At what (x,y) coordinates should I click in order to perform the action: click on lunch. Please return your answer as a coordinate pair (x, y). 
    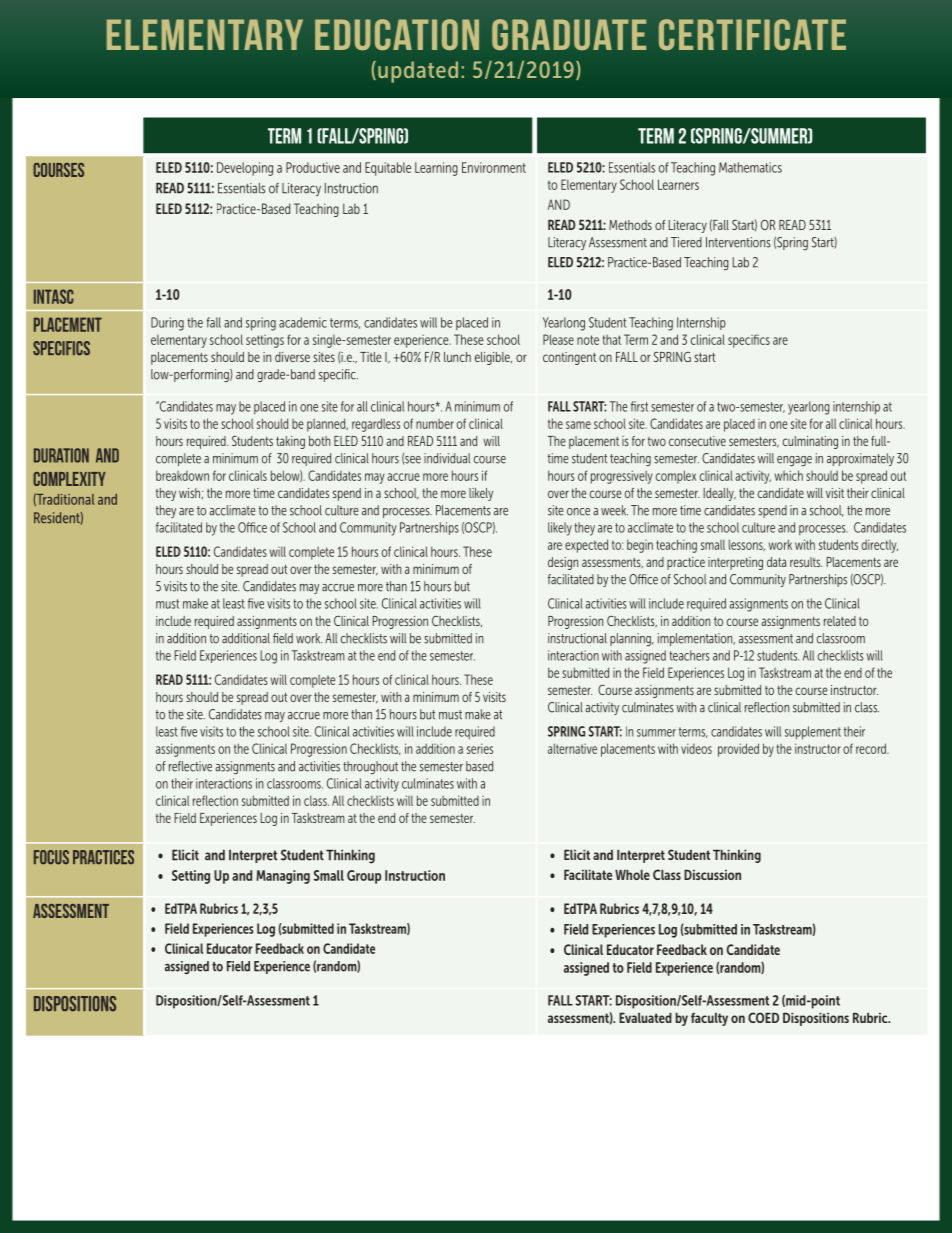
    Looking at the image, I should click on (457, 357).
